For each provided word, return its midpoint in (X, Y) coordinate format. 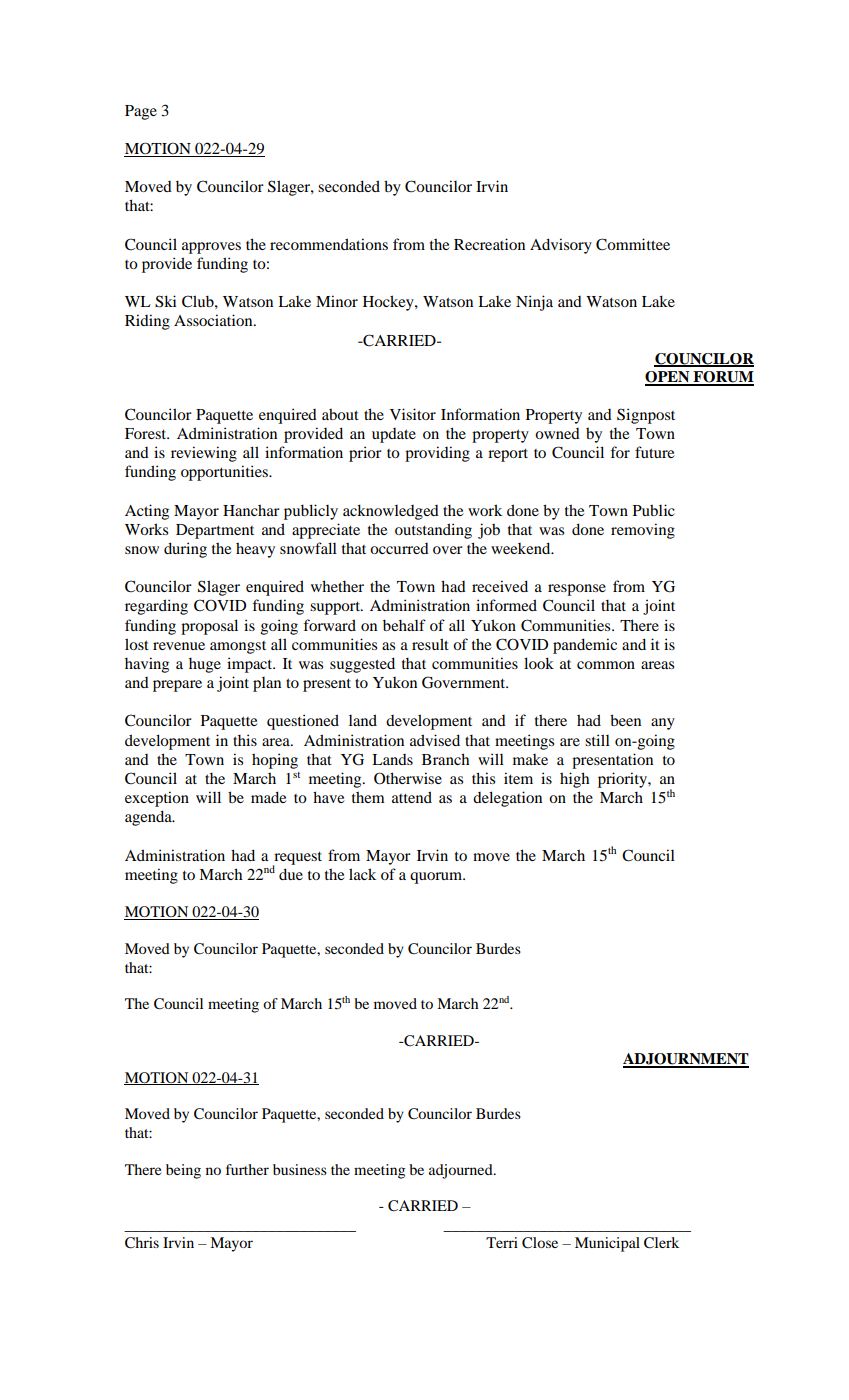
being (183, 1171)
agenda (149, 818)
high (574, 780)
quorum (437, 878)
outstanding (433, 531)
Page (141, 112)
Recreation (489, 244)
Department (215, 531)
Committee (633, 244)
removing (643, 531)
